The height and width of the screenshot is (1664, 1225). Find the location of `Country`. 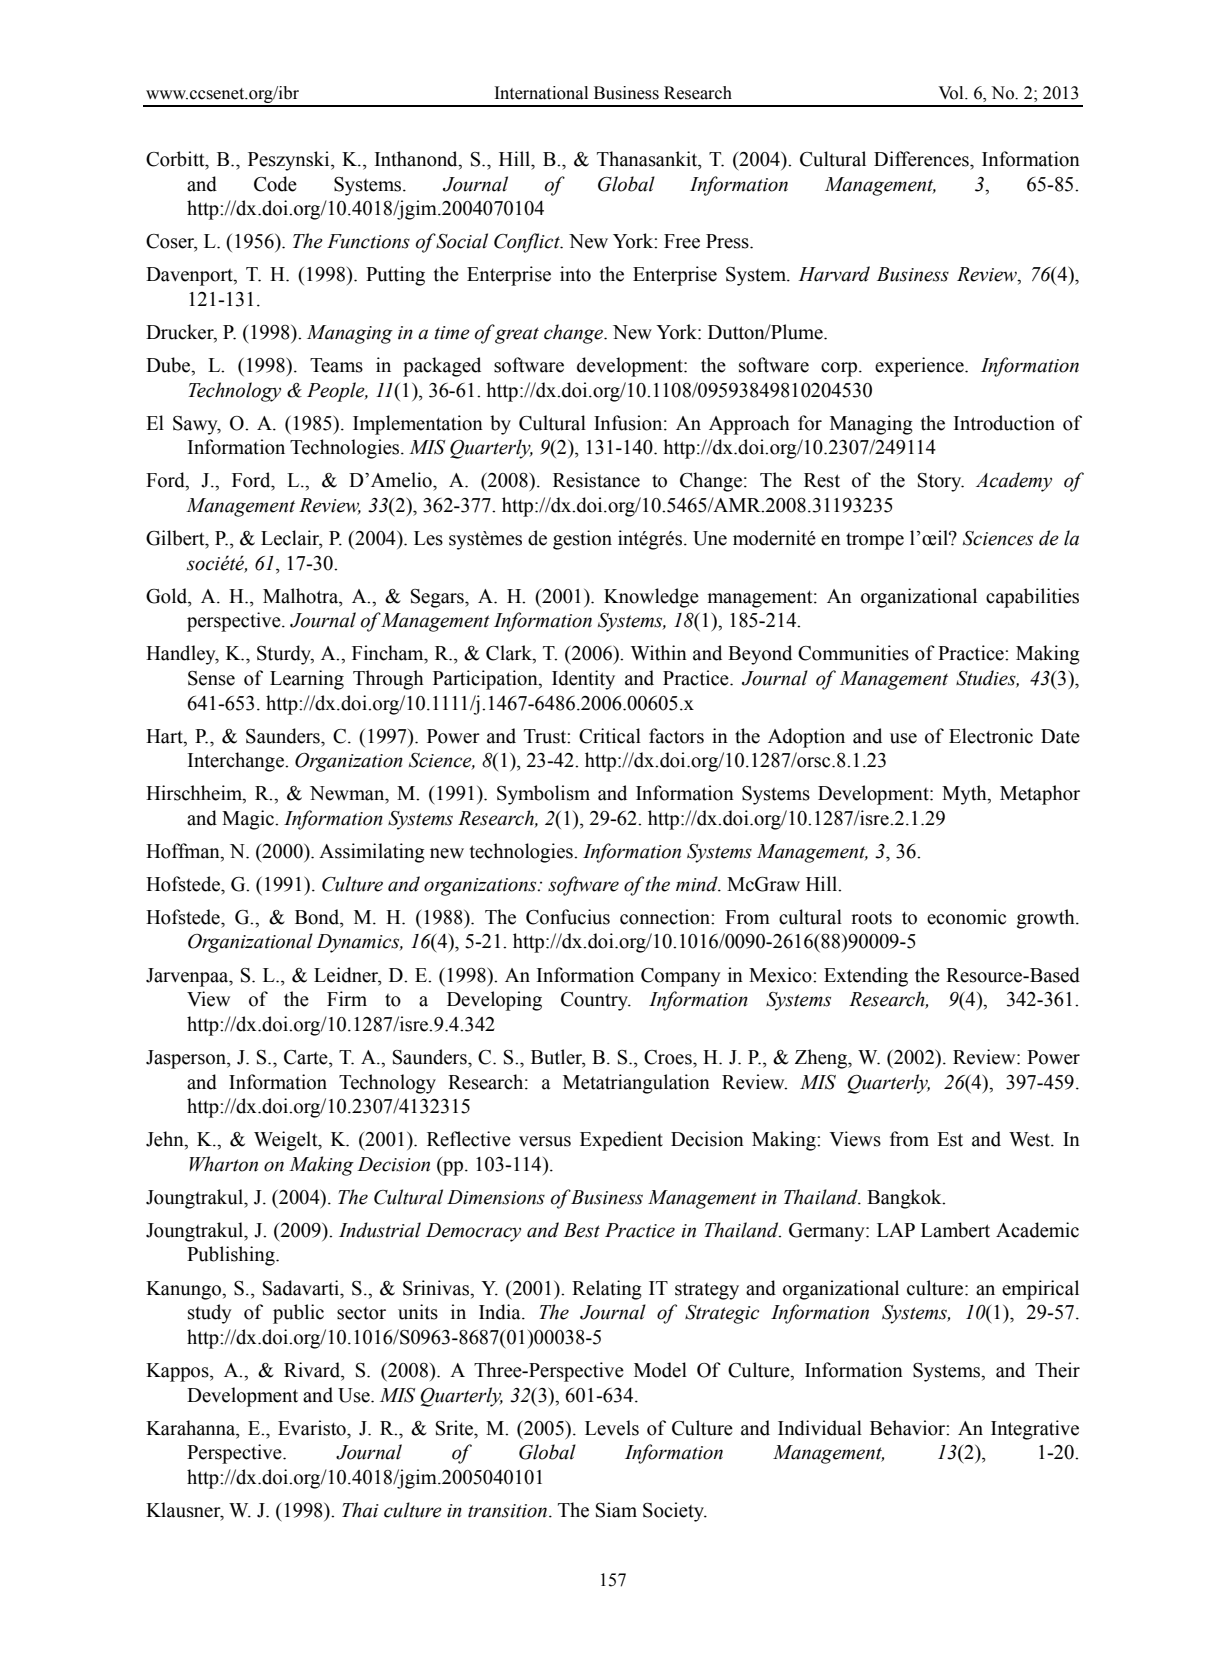

Country is located at coordinates (595, 1001).
